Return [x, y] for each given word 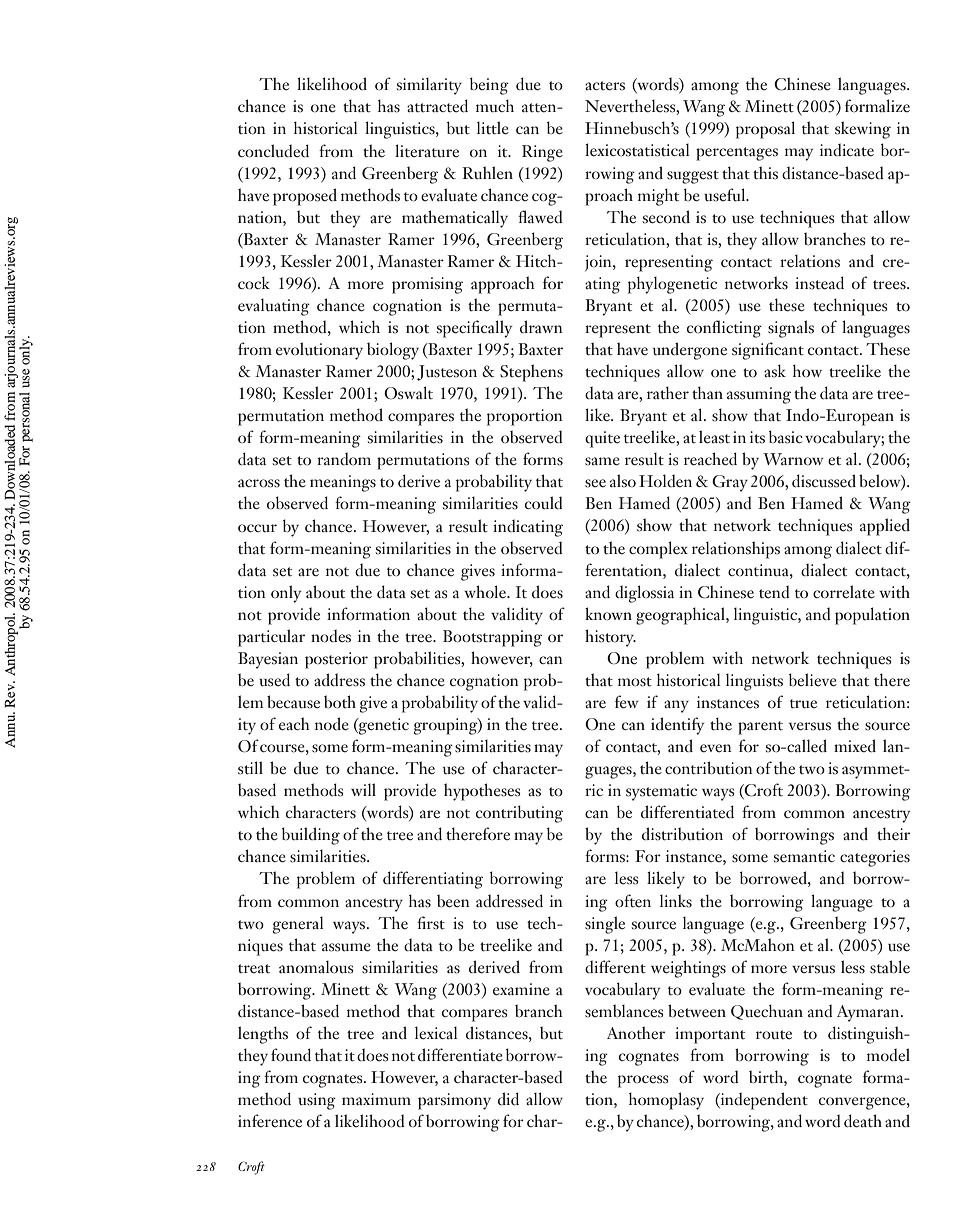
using [317, 1101]
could [544, 503]
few [627, 702]
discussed [824, 481]
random [344, 459]
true [803, 704]
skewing [863, 130]
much [495, 106]
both [340, 702]
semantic [804, 856]
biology [393, 351]
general [298, 925]
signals [791, 329]
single [605, 925]
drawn [541, 326]
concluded [273, 151]
